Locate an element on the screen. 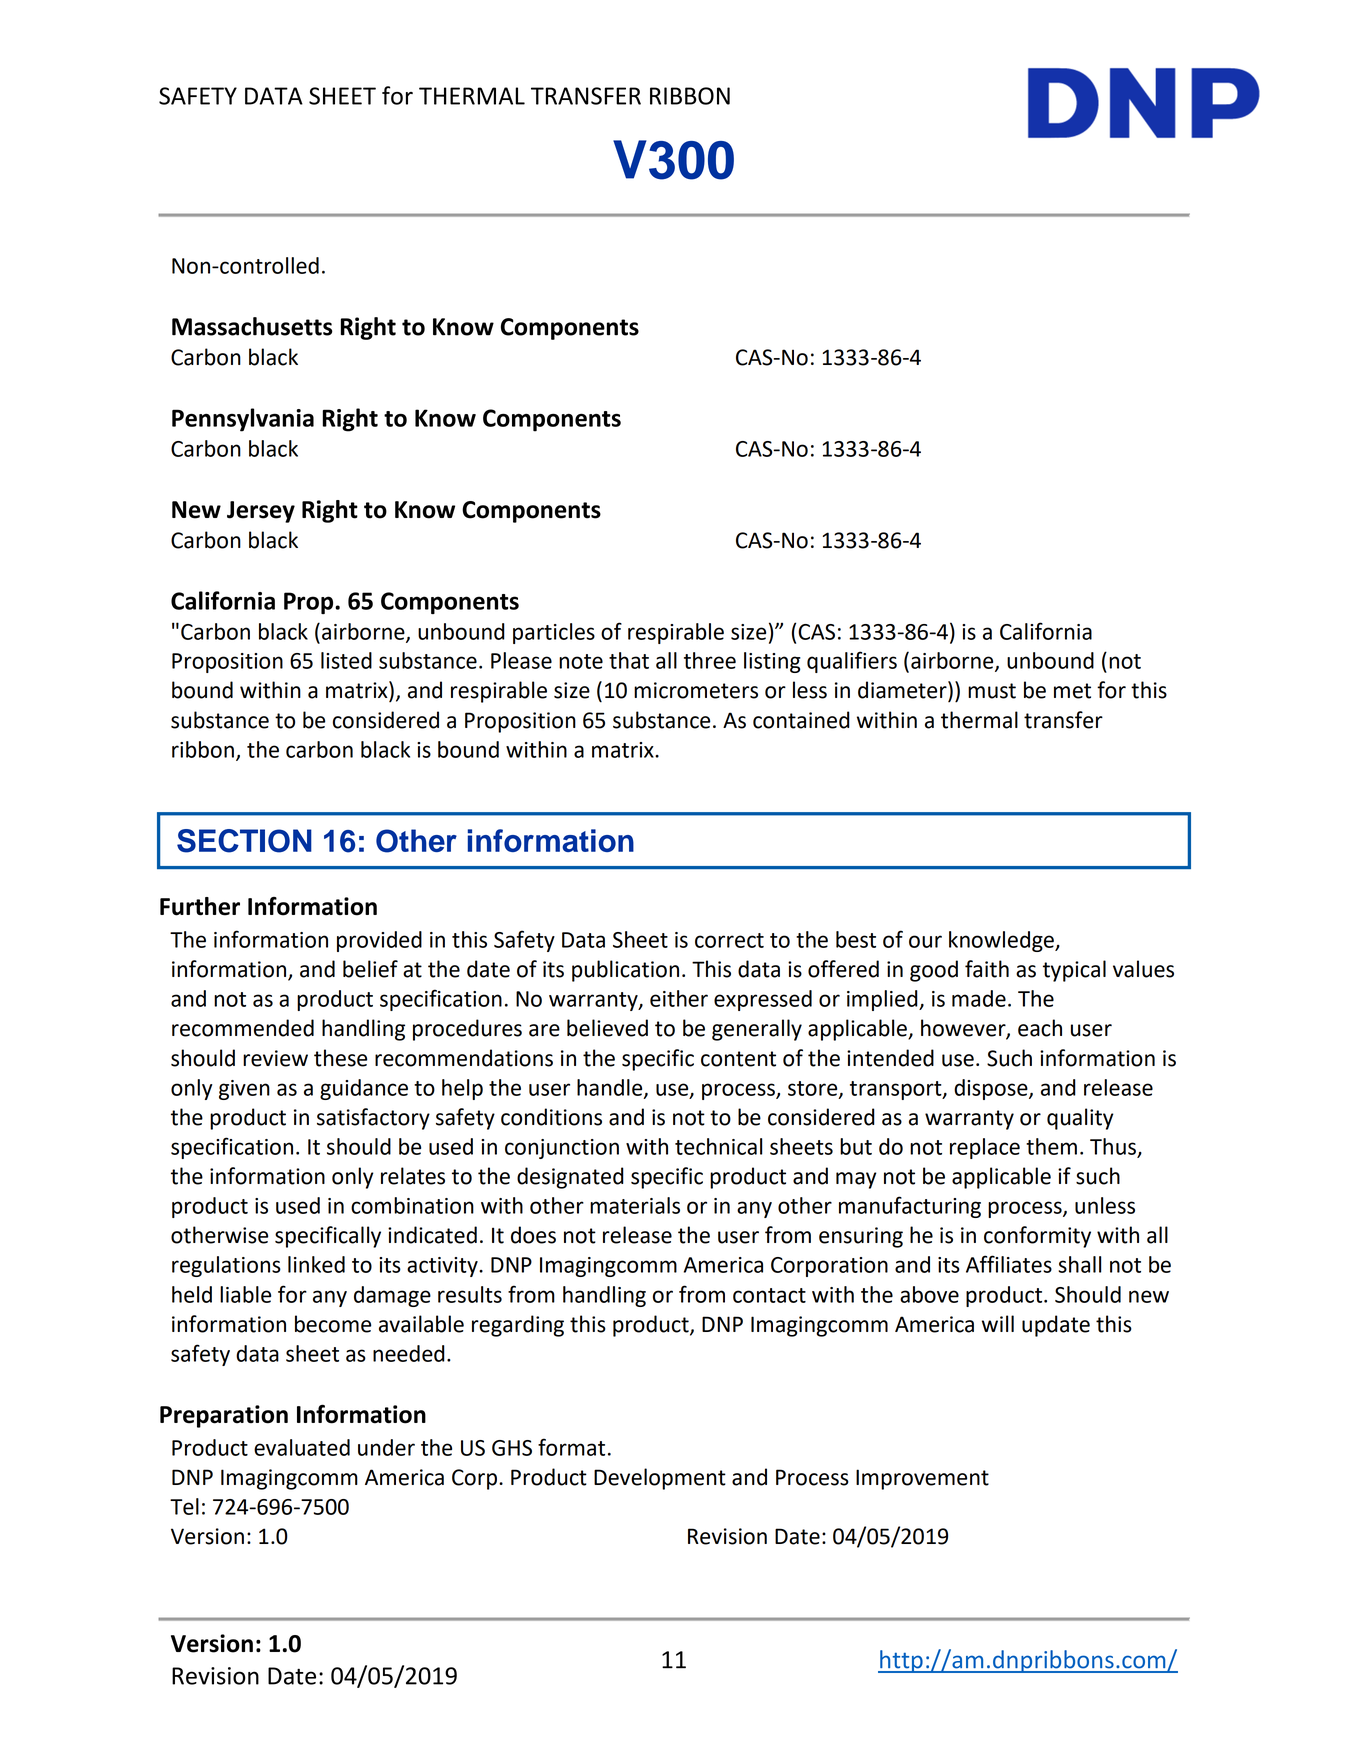  Massachusetts is located at coordinates (252, 326).
